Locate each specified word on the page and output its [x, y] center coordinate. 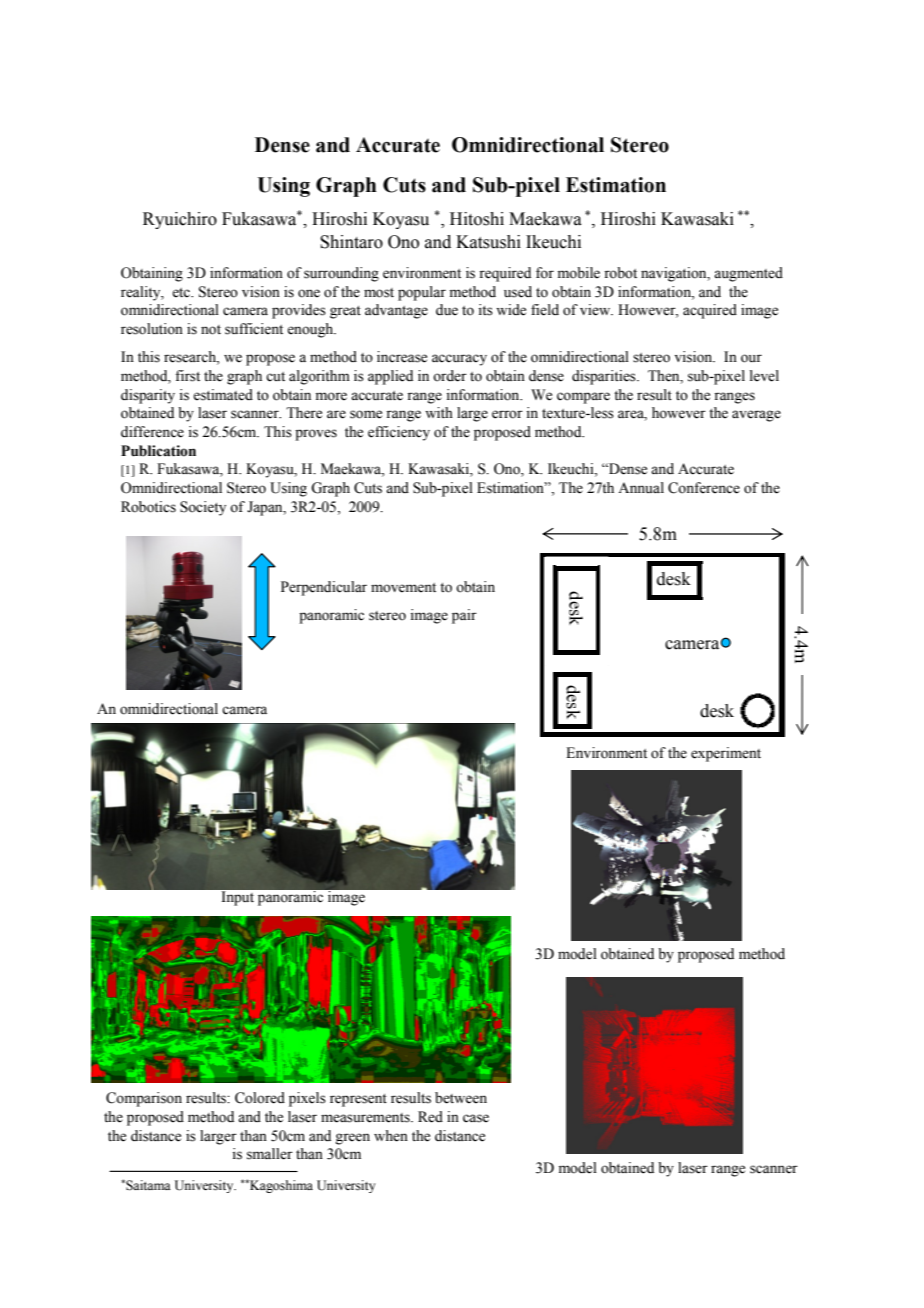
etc [182, 293]
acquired [710, 311]
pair [464, 616]
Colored [260, 1098]
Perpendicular [324, 588]
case [476, 1118]
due [447, 310]
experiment [726, 754]
